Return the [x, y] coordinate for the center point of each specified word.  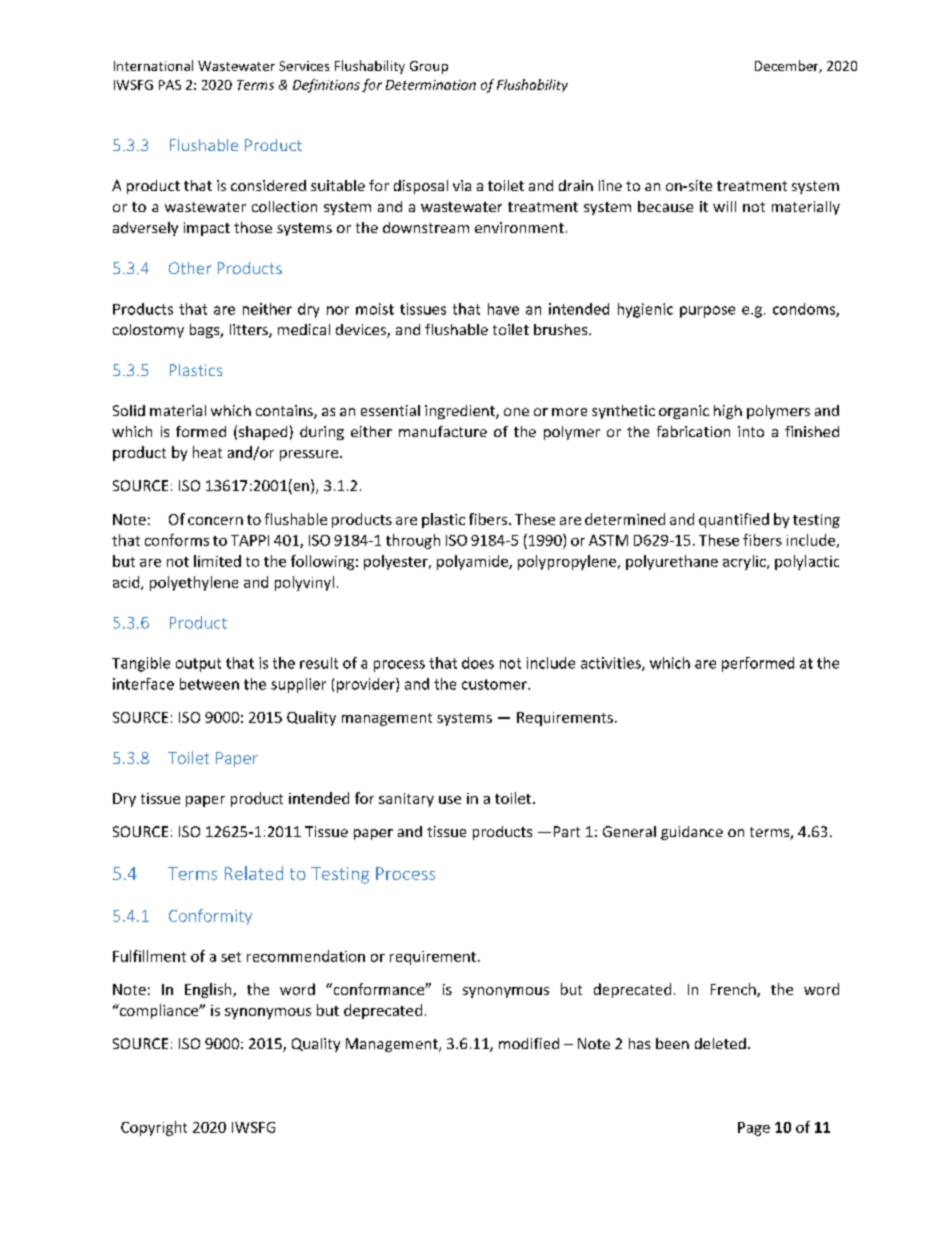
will [724, 206]
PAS [170, 85]
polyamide [473, 562]
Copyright [154, 1128]
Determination [431, 85]
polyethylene [194, 583]
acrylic [745, 562]
